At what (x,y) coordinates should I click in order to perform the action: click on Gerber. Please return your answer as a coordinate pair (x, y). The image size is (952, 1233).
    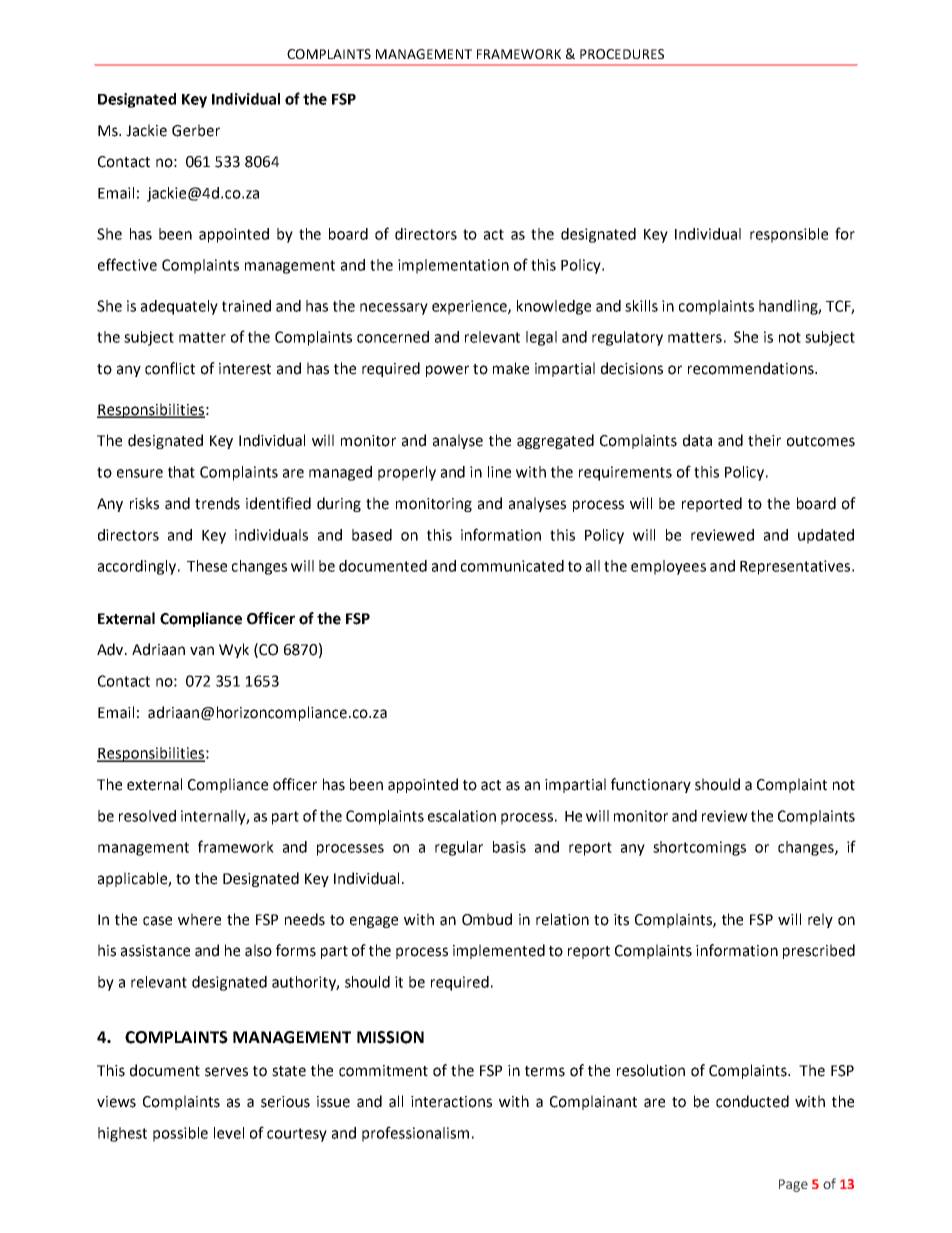
    Looking at the image, I should click on (196, 130).
